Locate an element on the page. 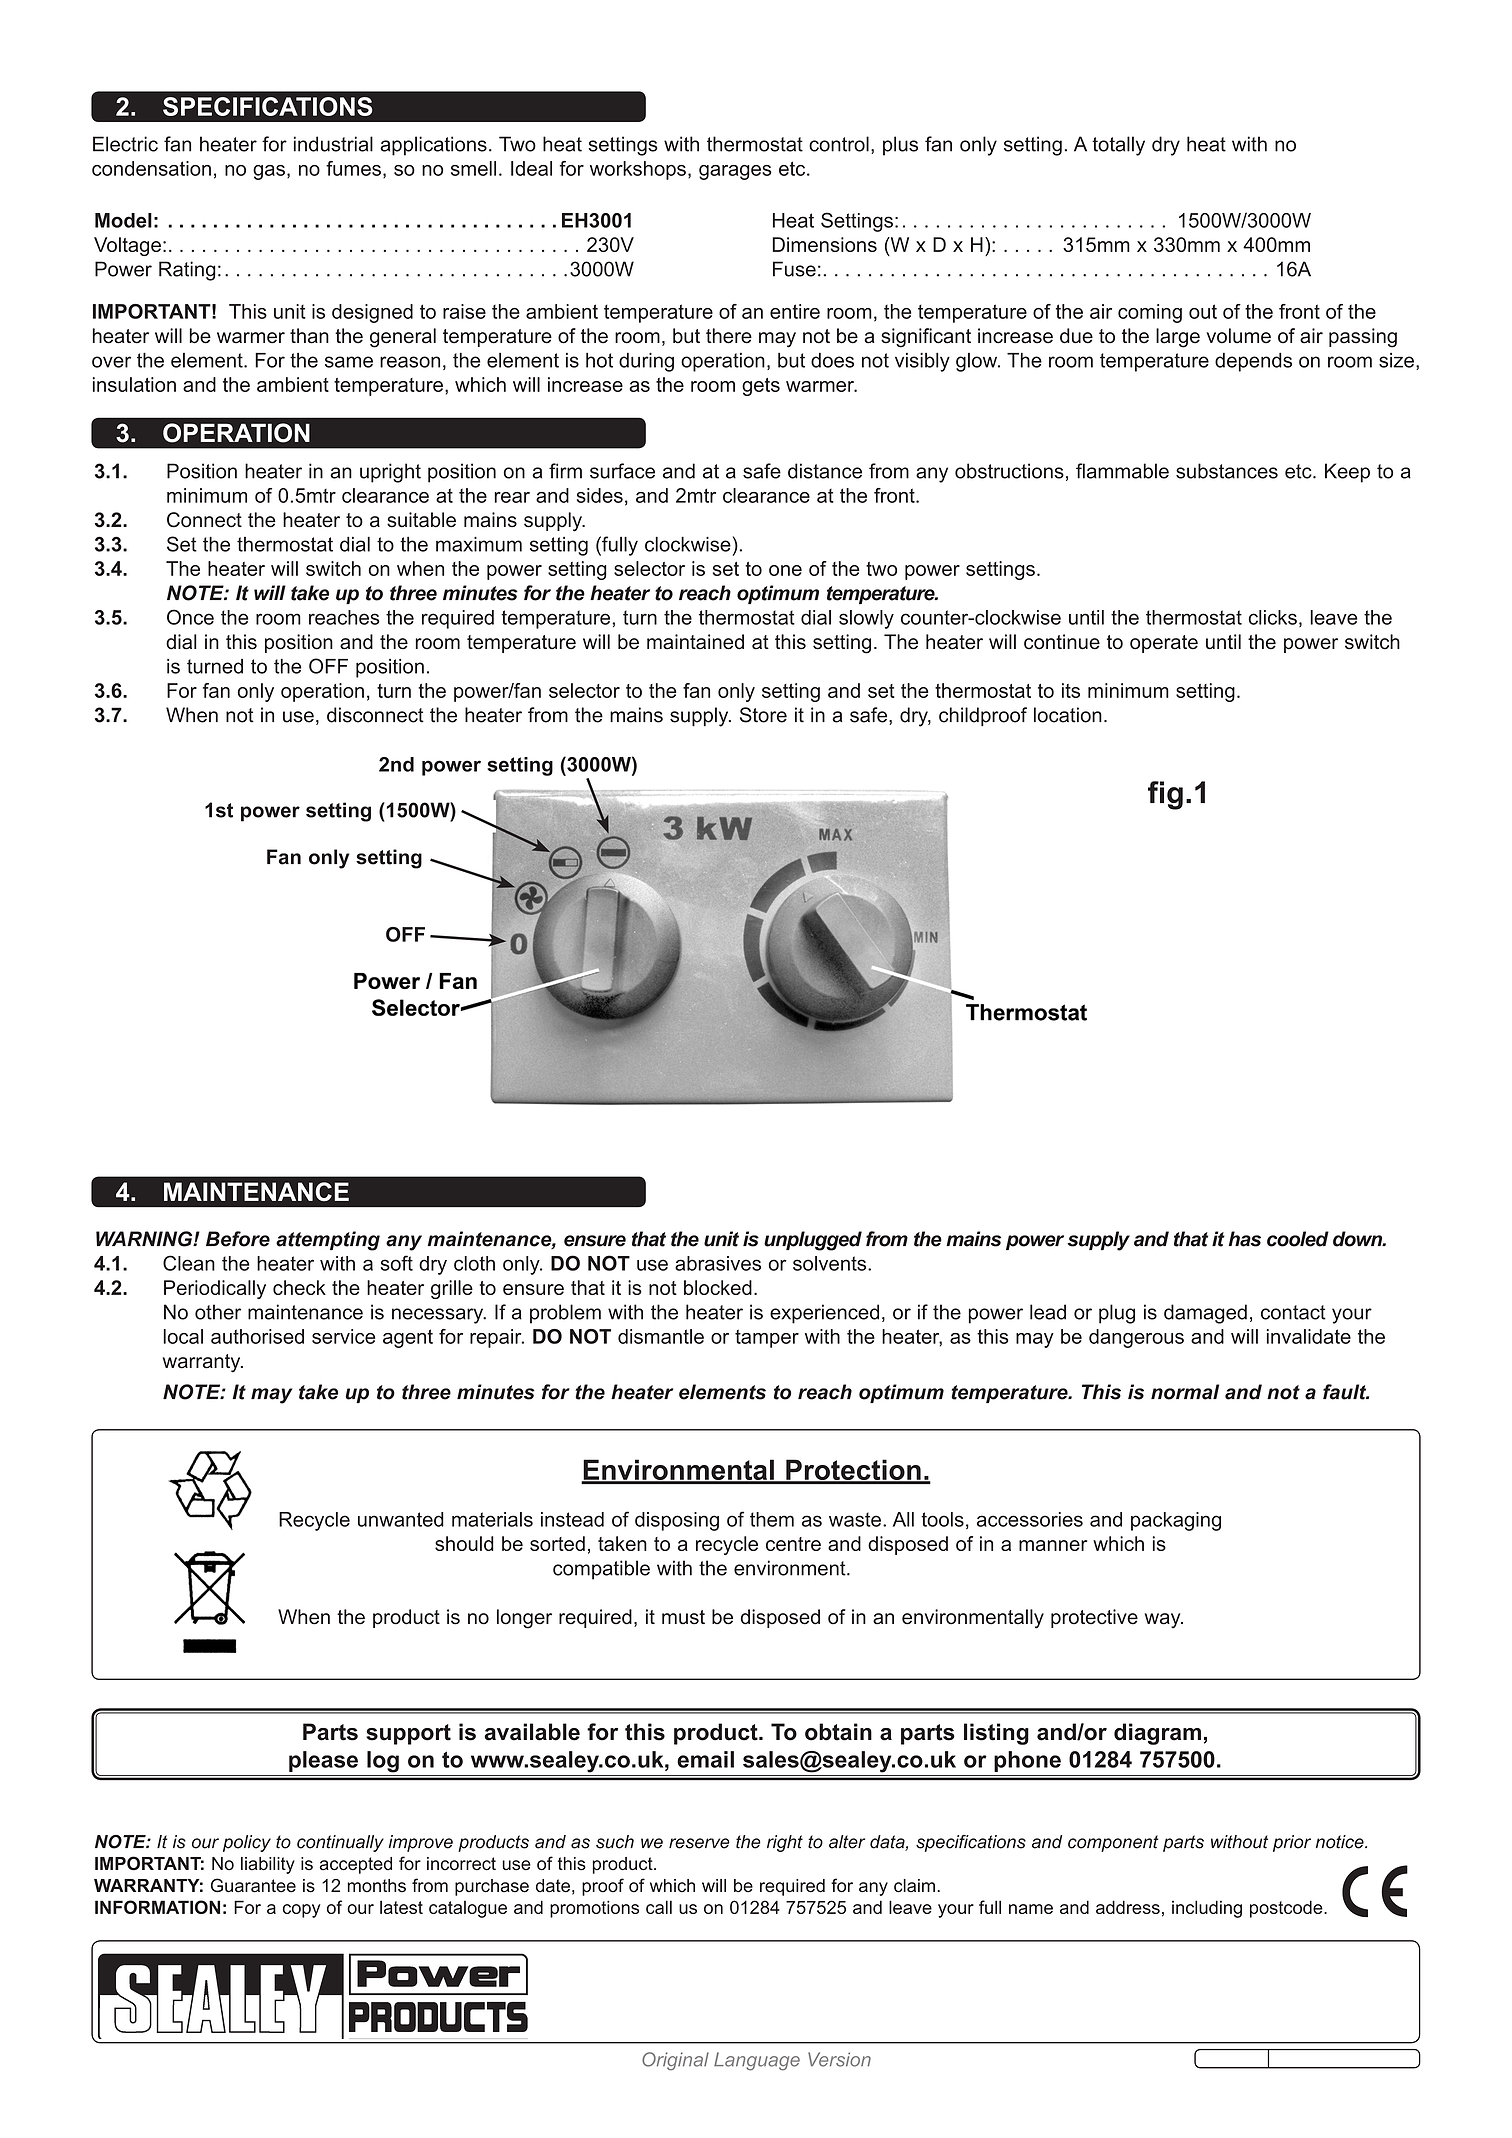  abrasives is located at coordinates (718, 1263).
